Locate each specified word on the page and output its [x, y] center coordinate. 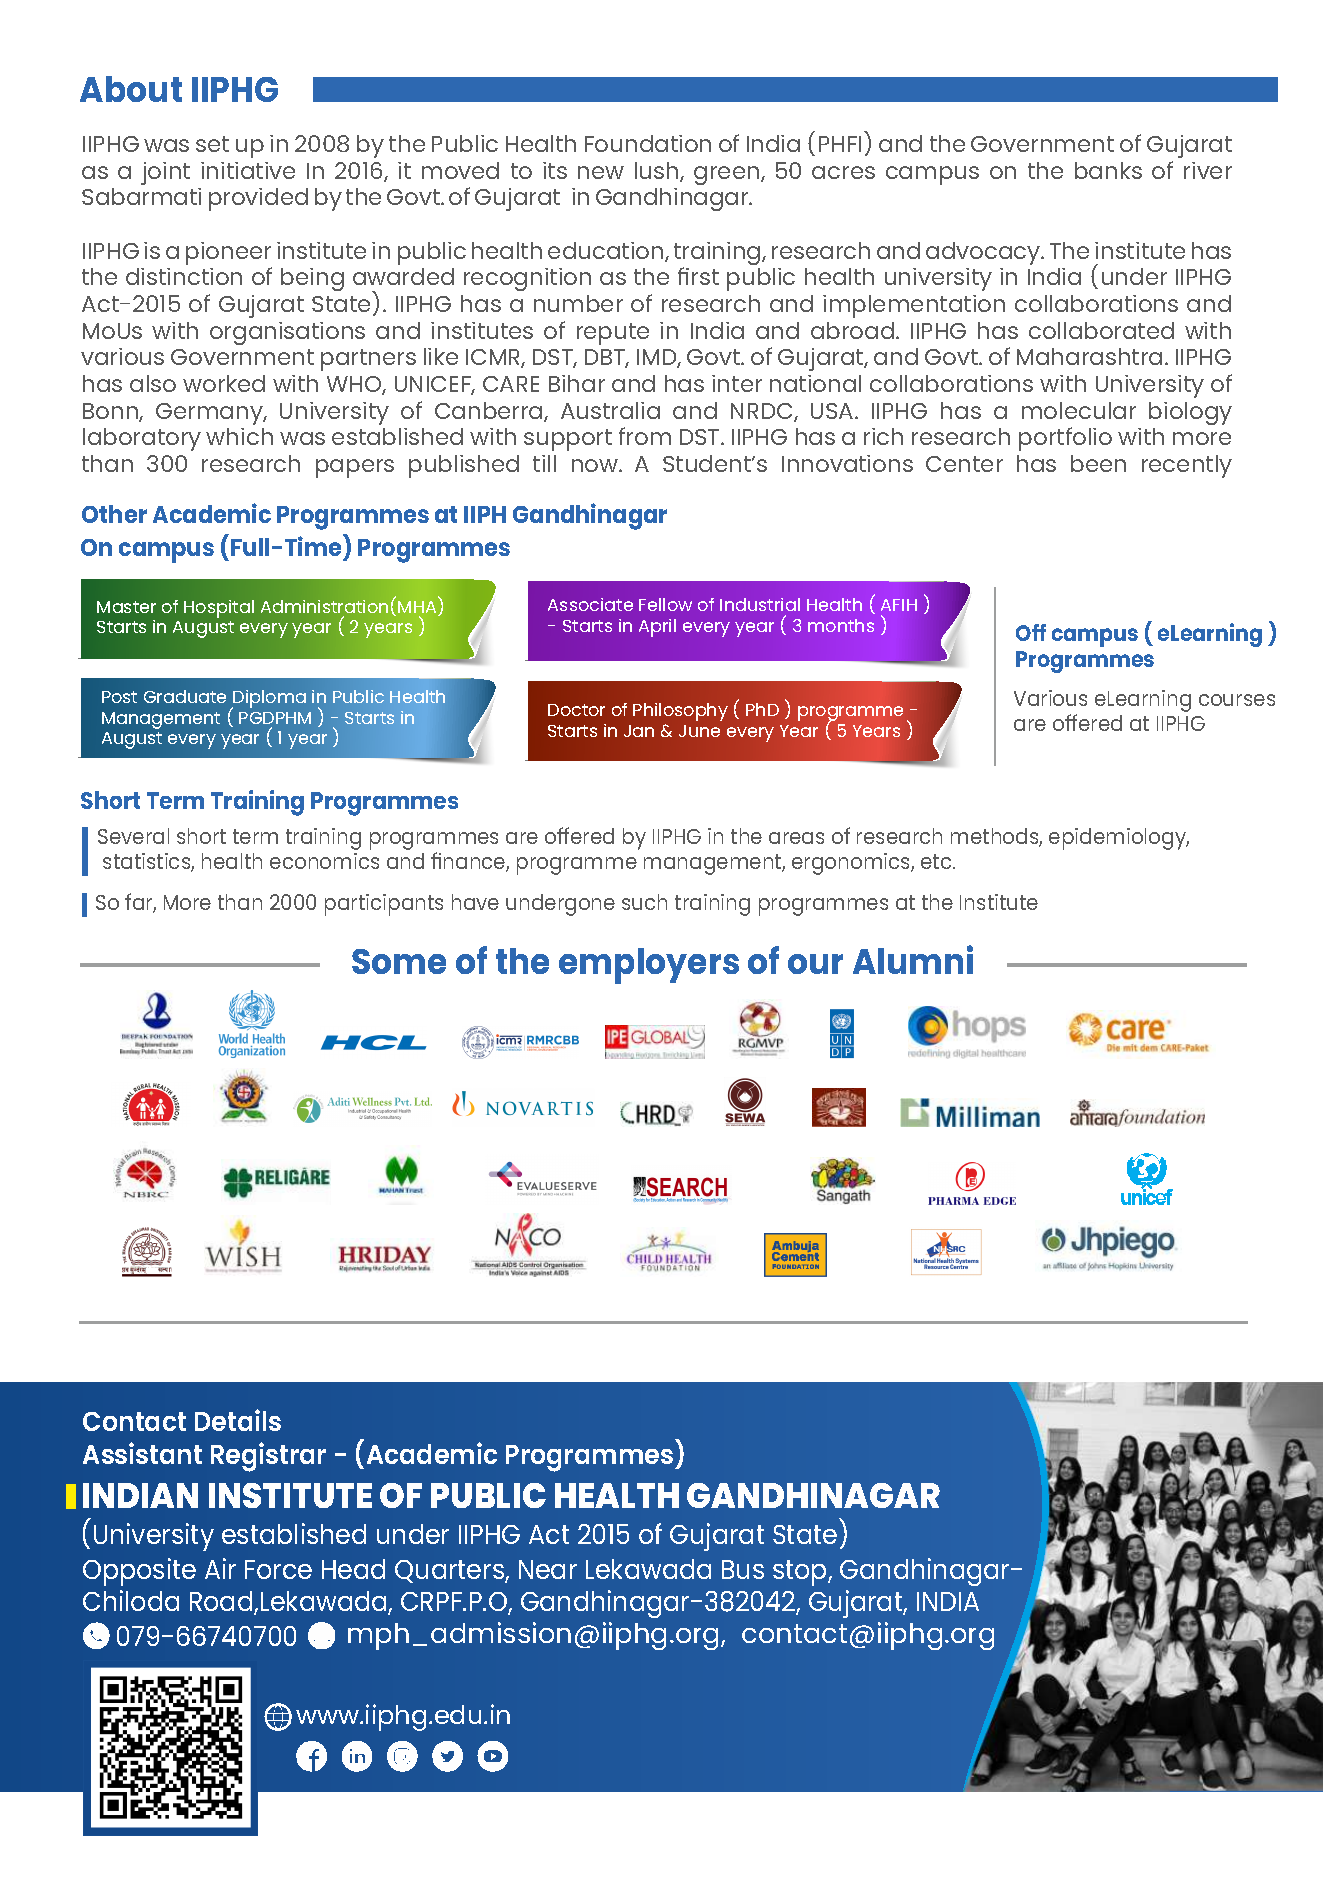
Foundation [648, 143]
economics [324, 861]
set [212, 144]
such [644, 902]
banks [1108, 170]
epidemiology [1119, 839]
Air [220, 1568]
